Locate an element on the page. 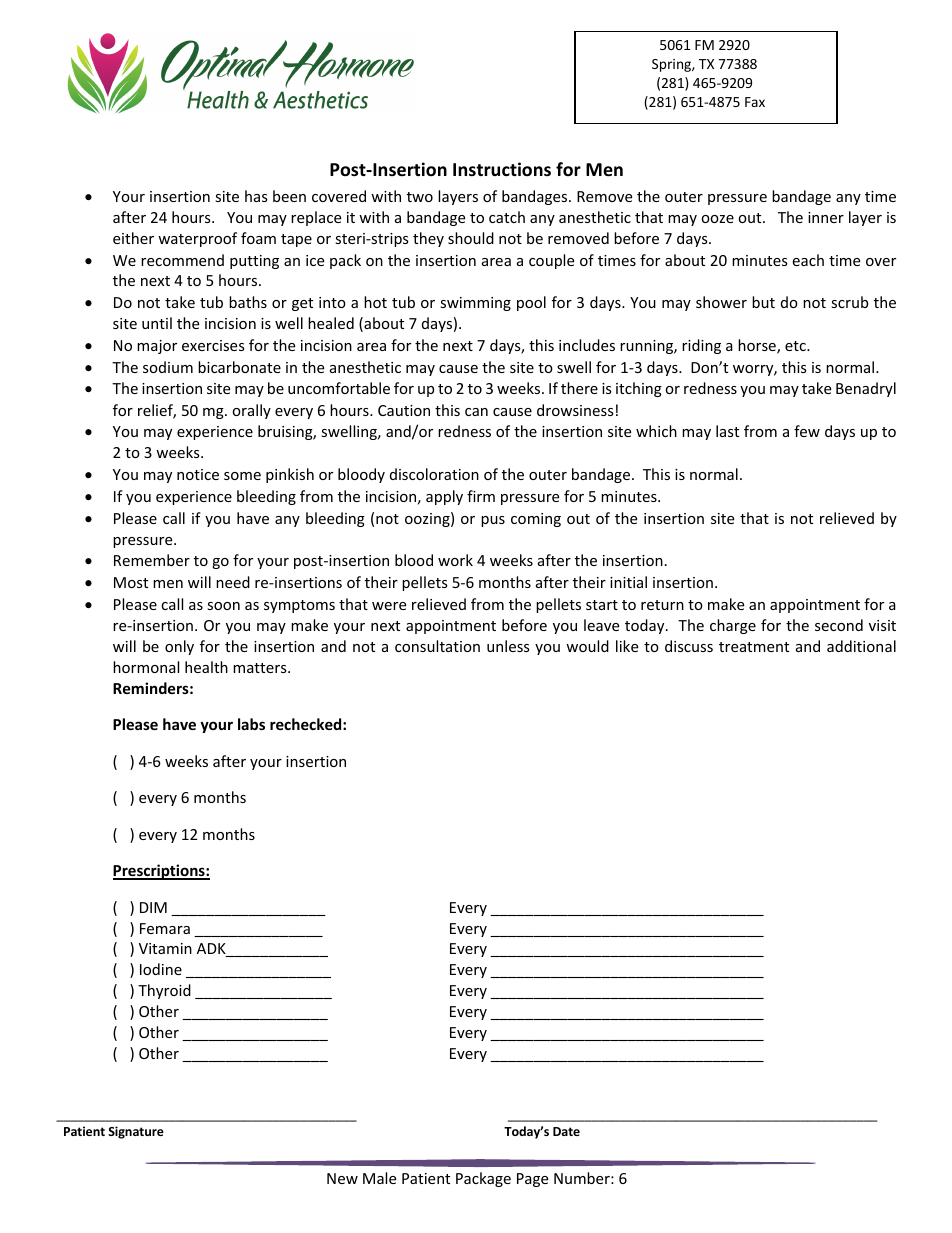 Image resolution: width=952 pixels, height=1233 pixels. Fax is located at coordinates (755, 102).
